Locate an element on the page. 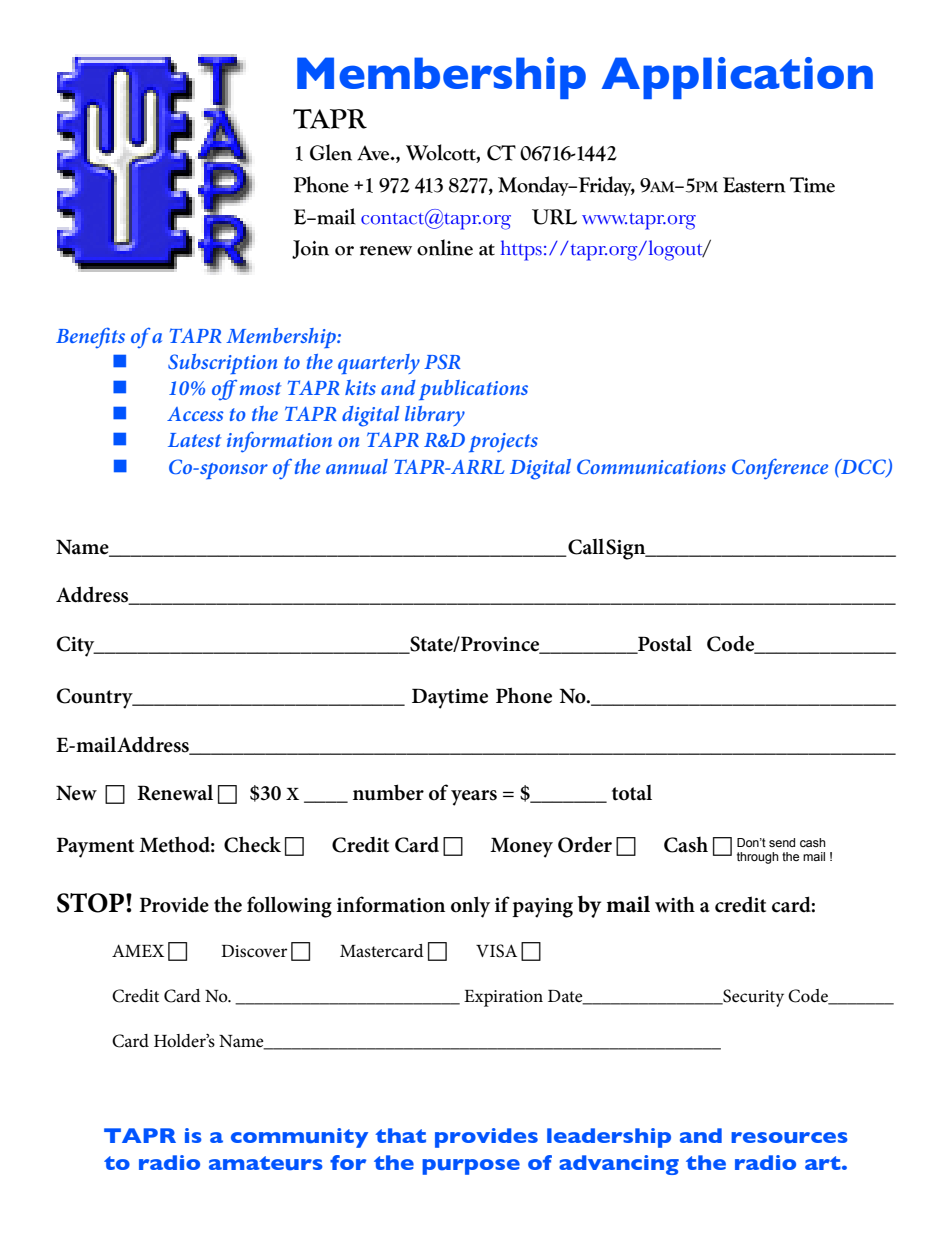 The image size is (952, 1233). only is located at coordinates (470, 907).
